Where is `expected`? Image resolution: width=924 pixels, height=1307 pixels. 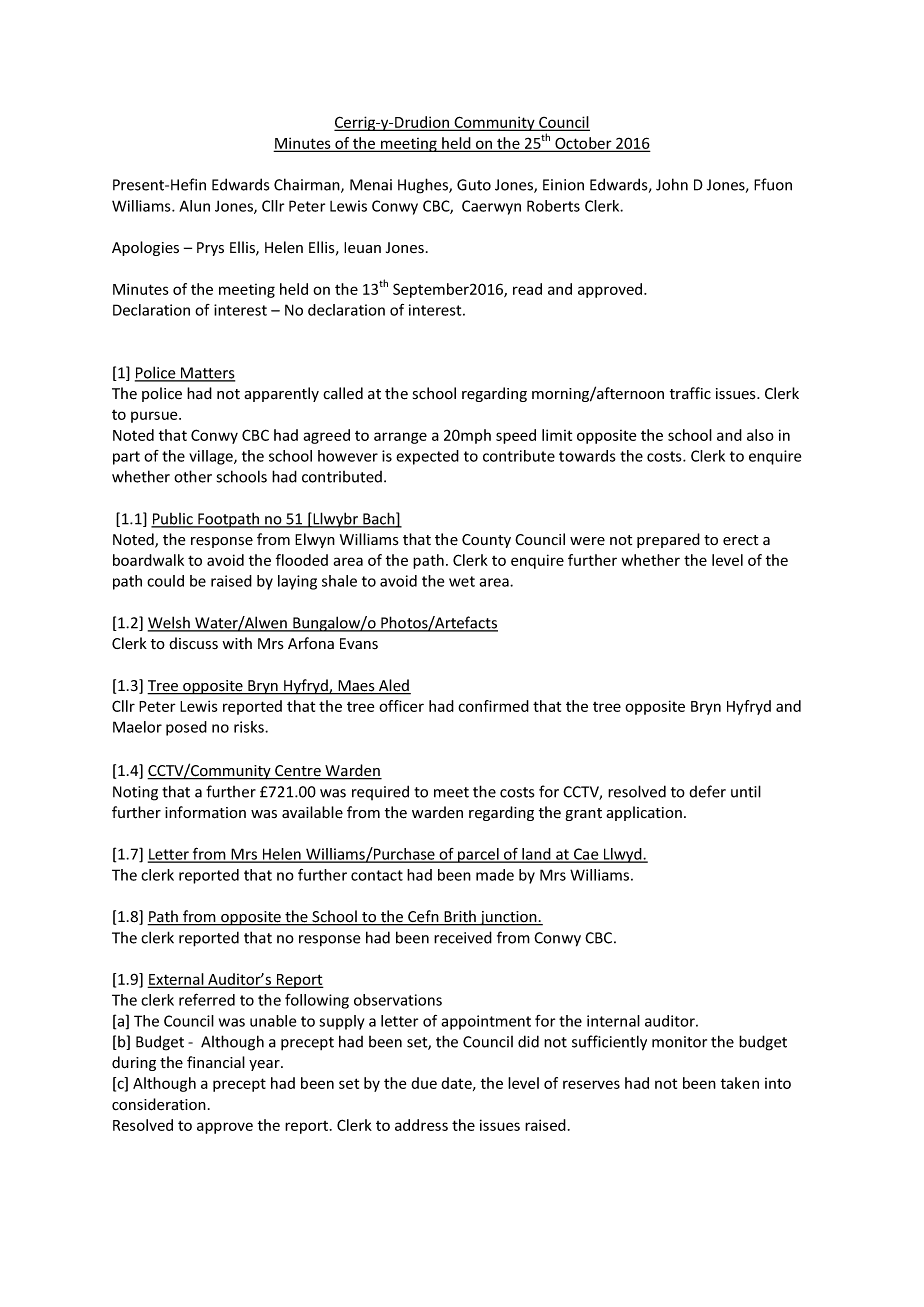
expected is located at coordinates (427, 457).
